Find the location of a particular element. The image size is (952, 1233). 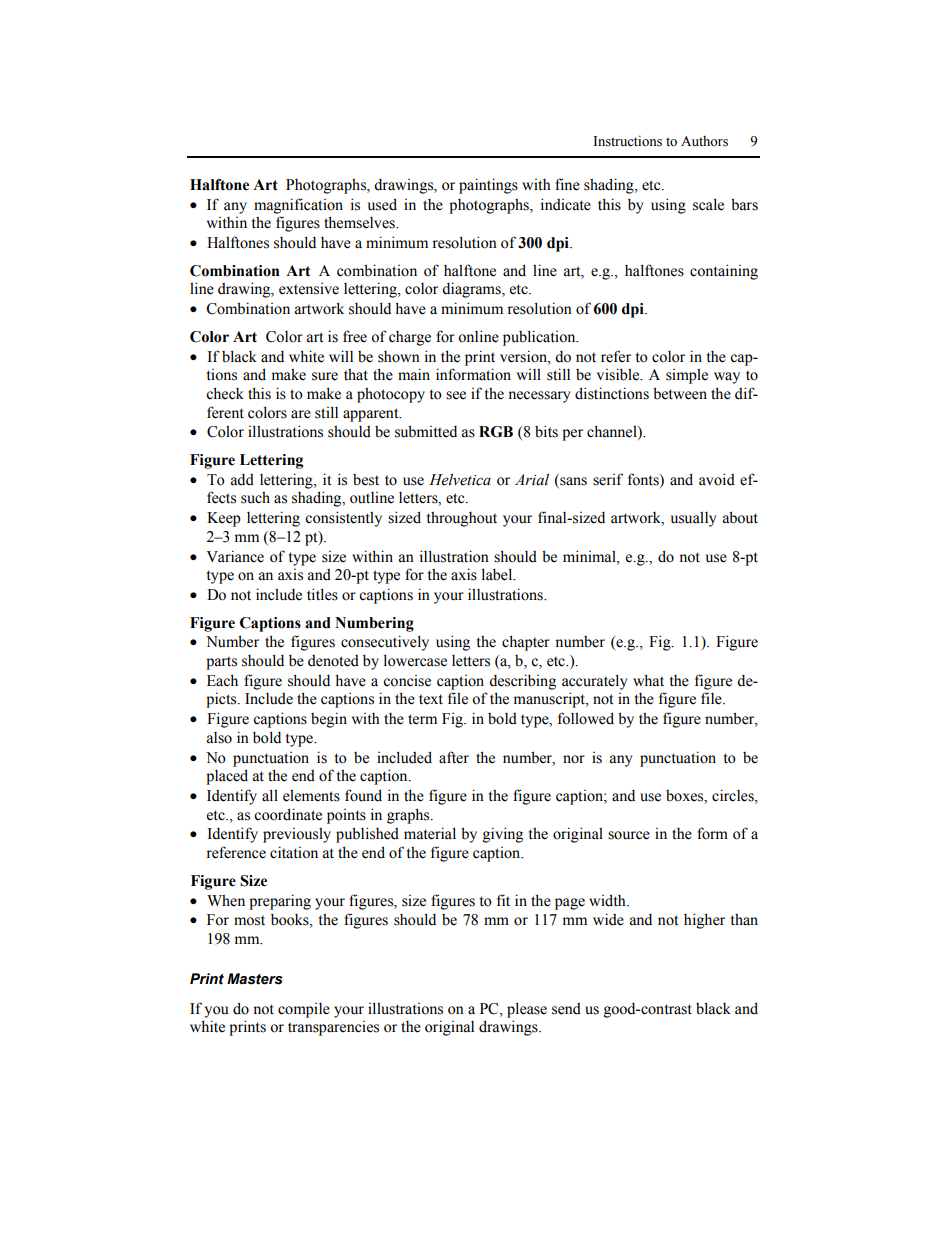

higher is located at coordinates (704, 921).
